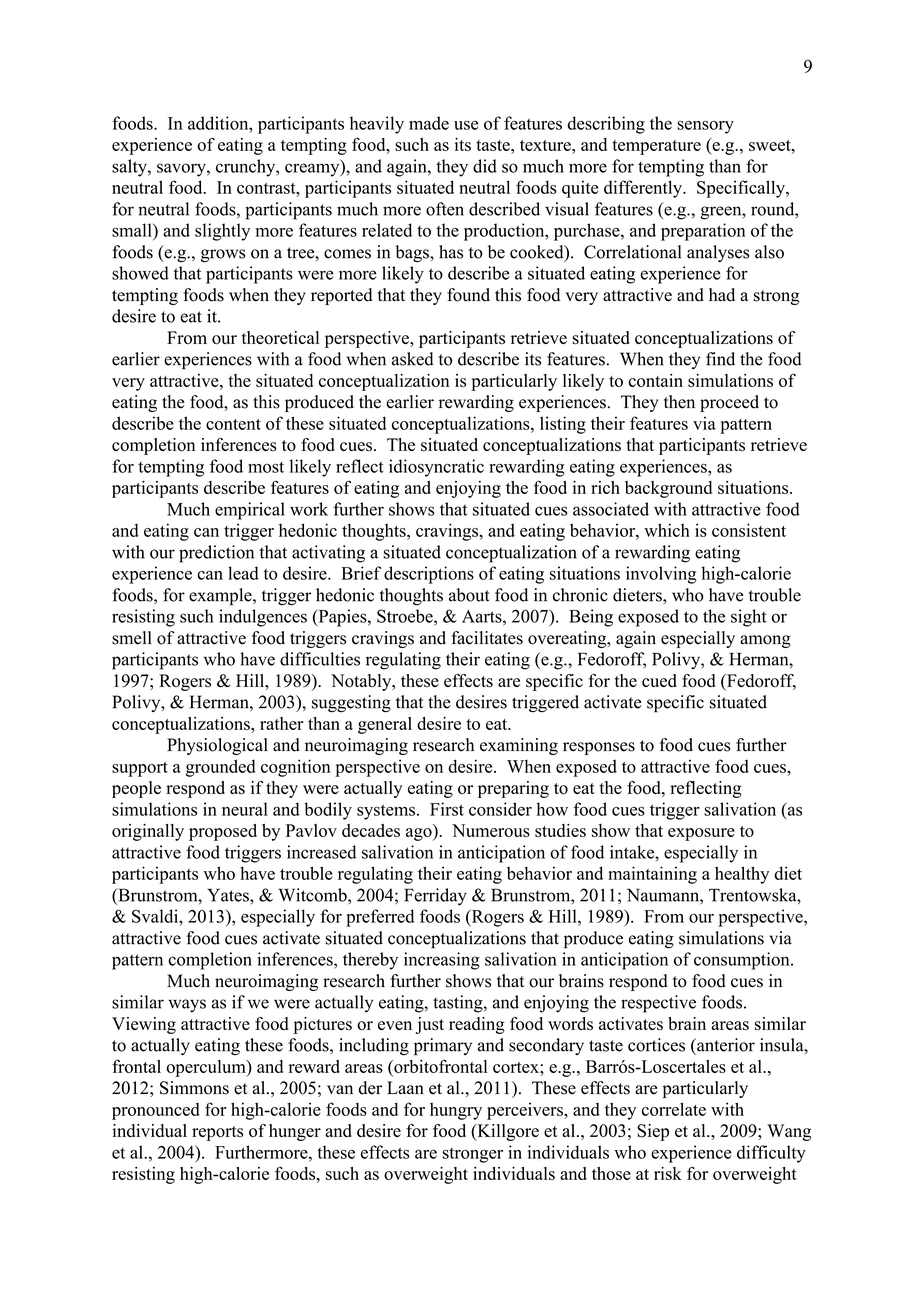 The image size is (924, 1308). What do you see at coordinates (749, 530) in the screenshot?
I see `consistent` at bounding box center [749, 530].
